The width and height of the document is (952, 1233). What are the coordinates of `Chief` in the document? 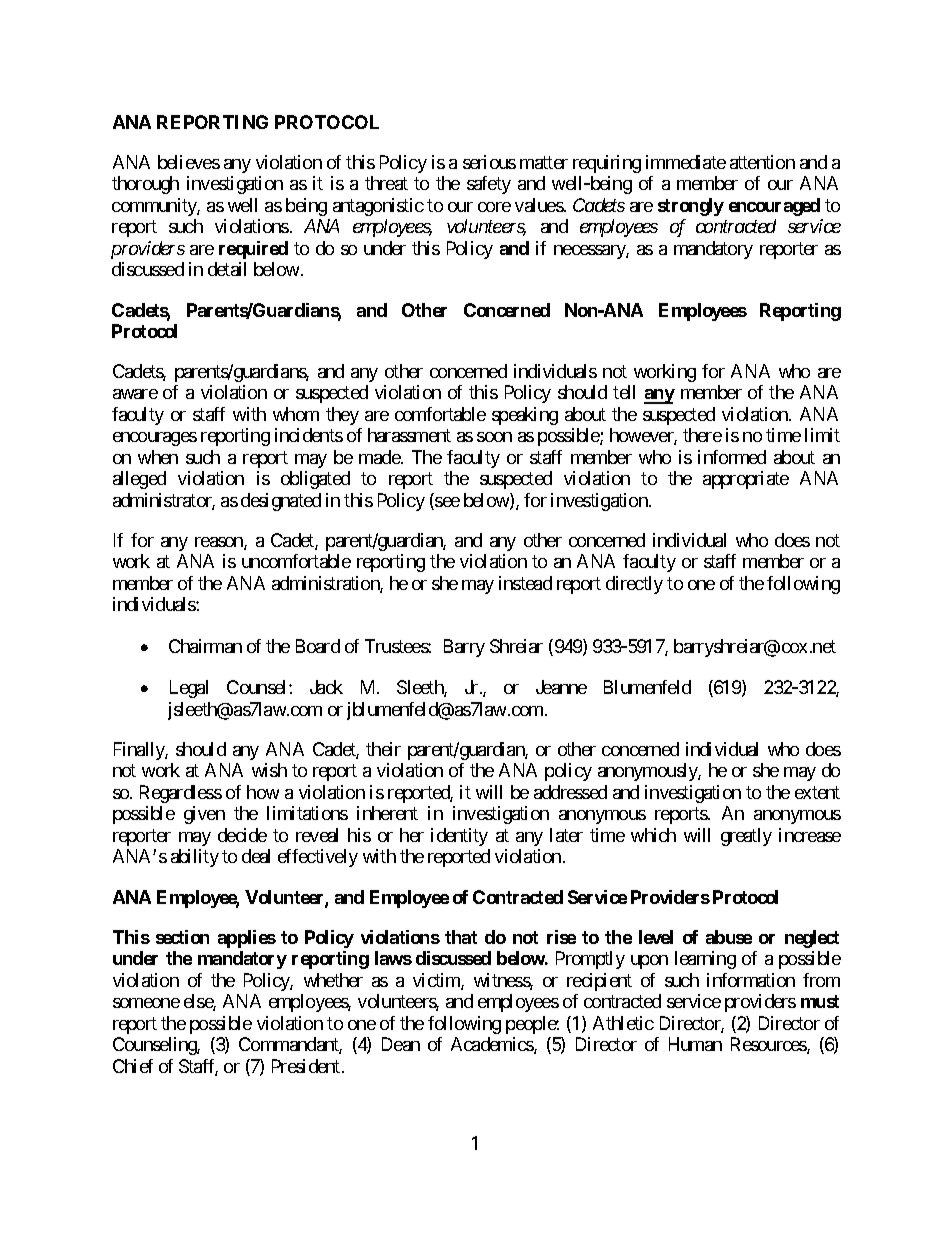 It's located at (133, 1066).
